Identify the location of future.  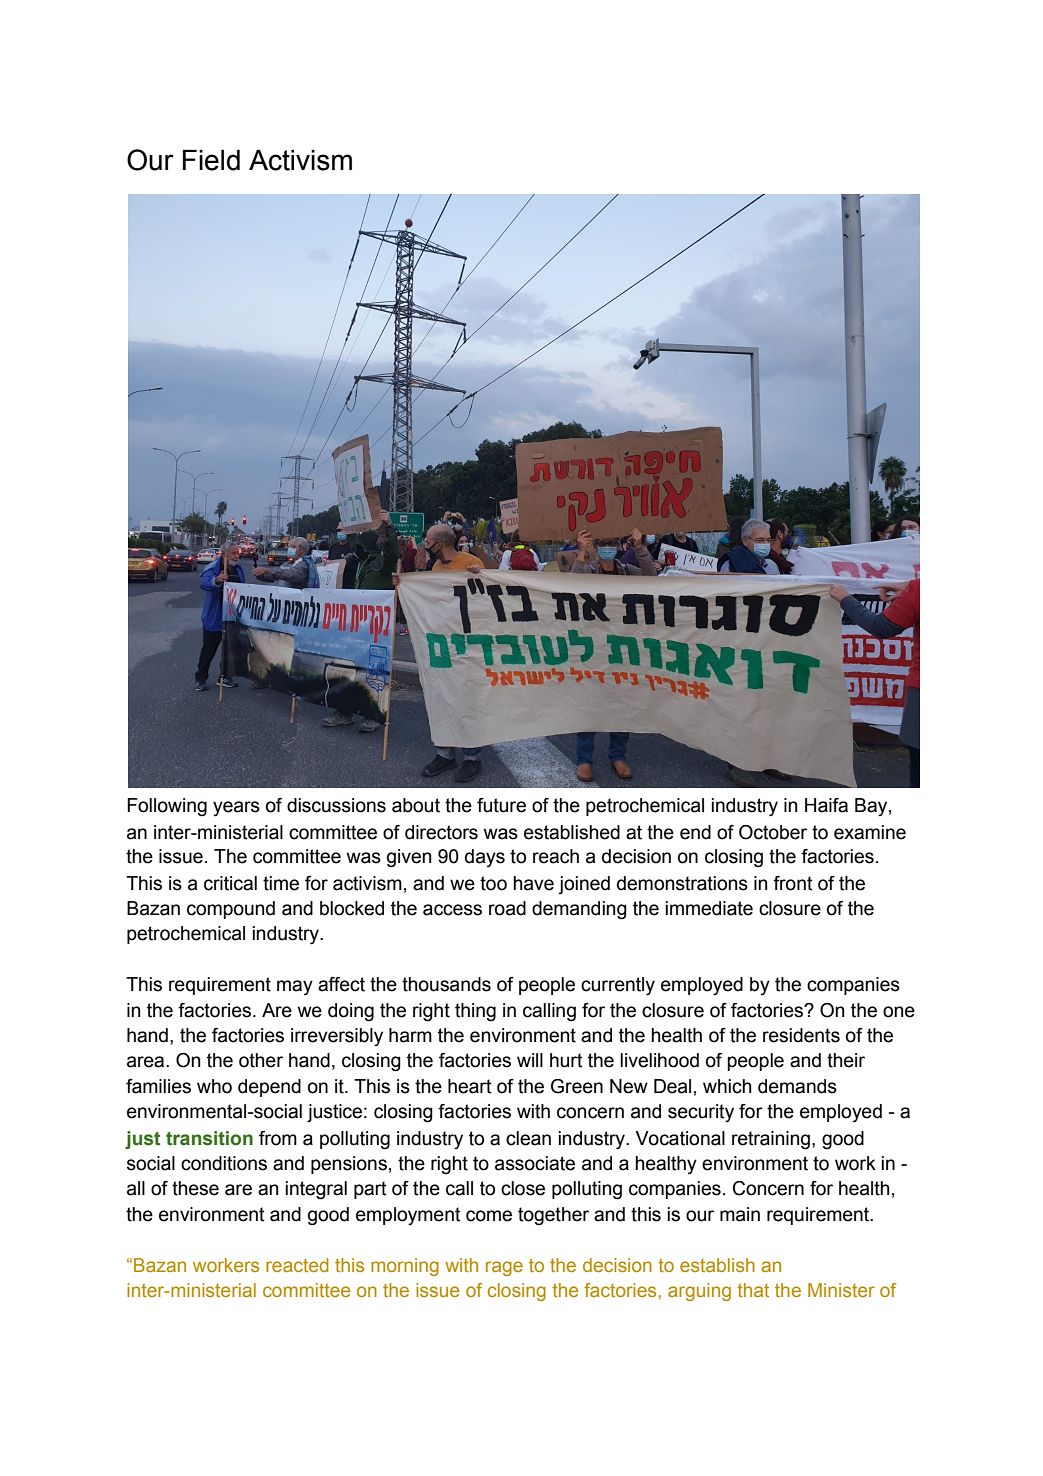
(501, 805).
